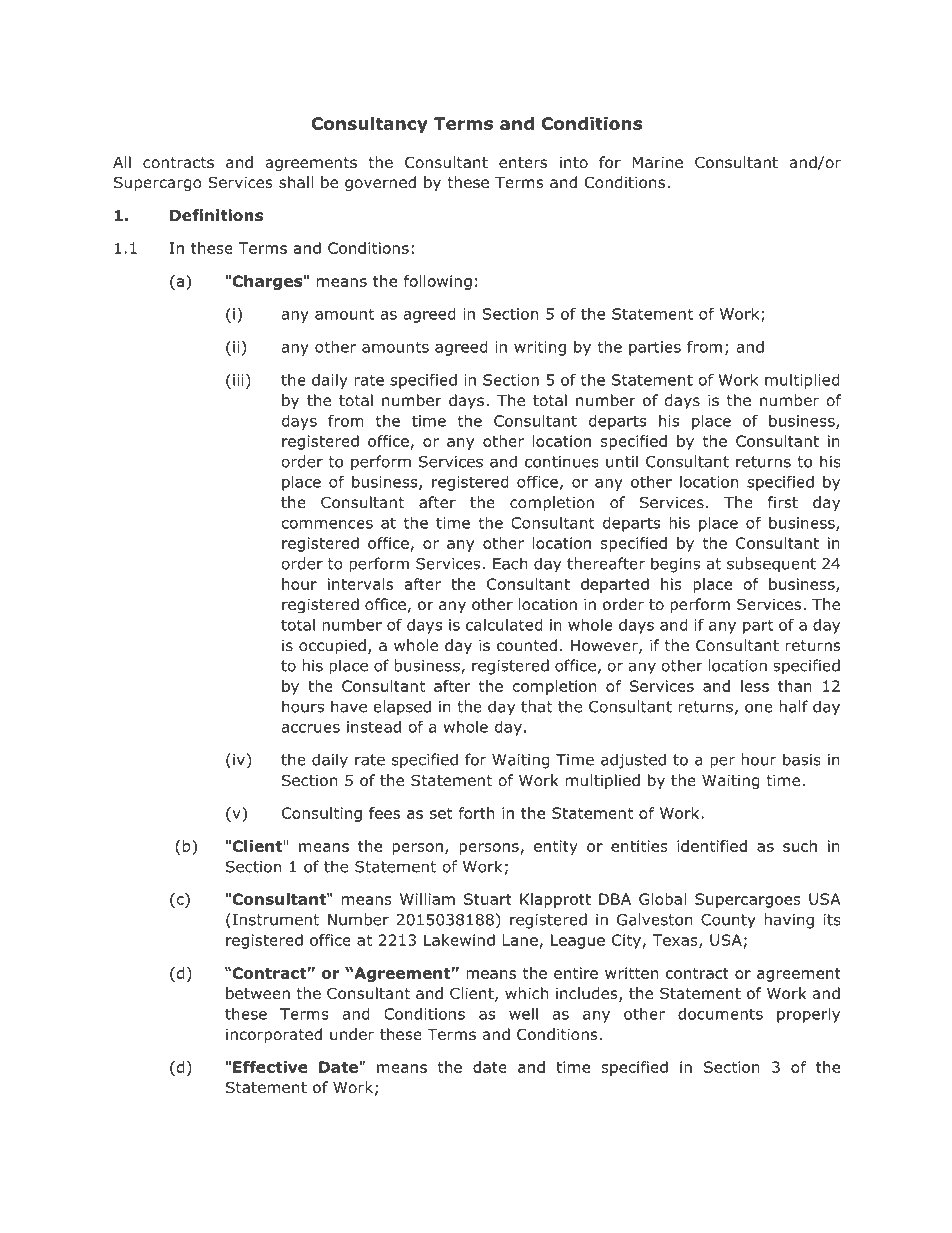 The width and height of the image is (952, 1233). What do you see at coordinates (504, 625) in the image?
I see `calculated` at bounding box center [504, 625].
